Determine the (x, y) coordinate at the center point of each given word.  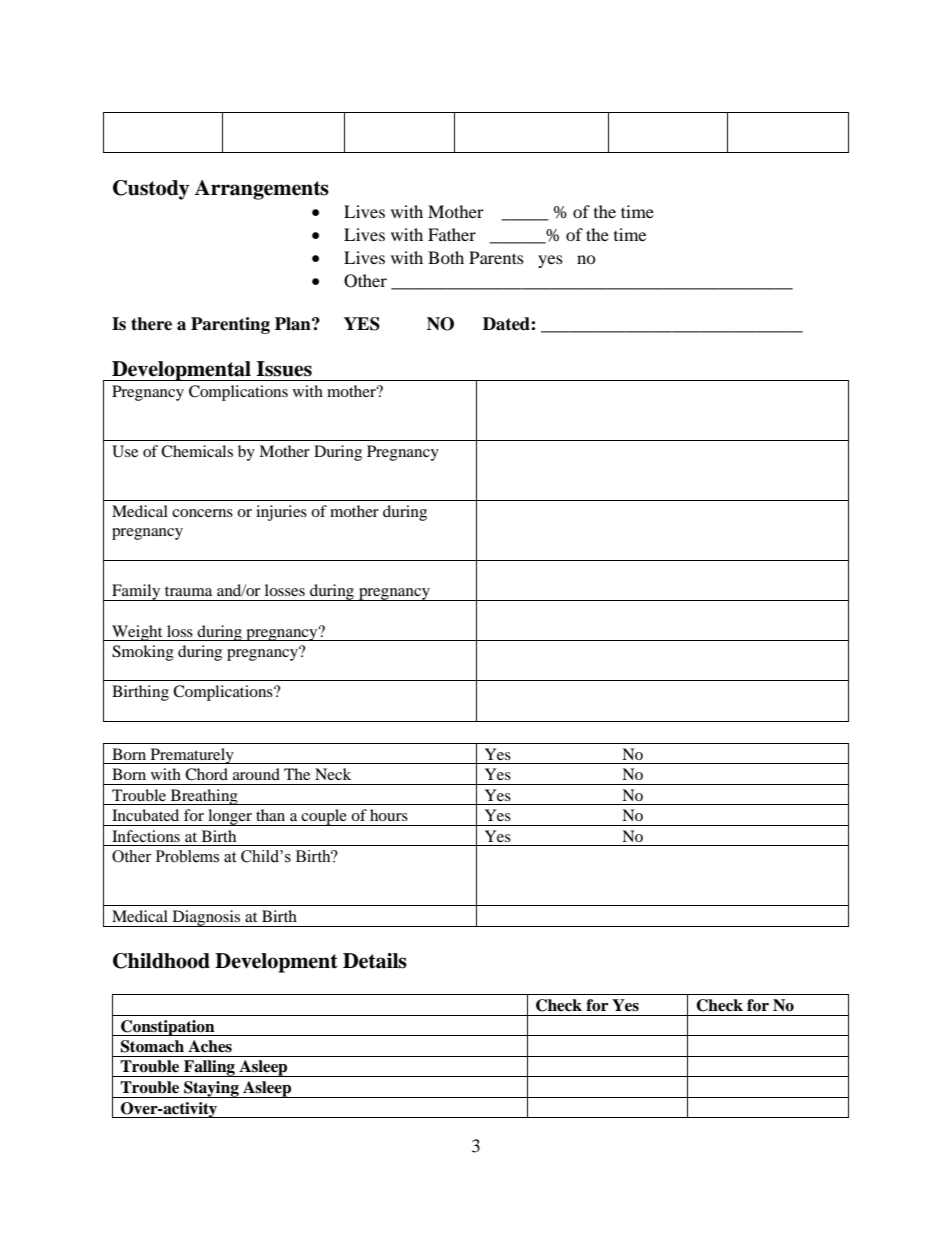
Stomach (152, 1046)
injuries (281, 513)
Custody (151, 190)
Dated (507, 324)
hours (389, 815)
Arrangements (261, 190)
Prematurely (192, 756)
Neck (333, 774)
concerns (202, 513)
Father (452, 234)
